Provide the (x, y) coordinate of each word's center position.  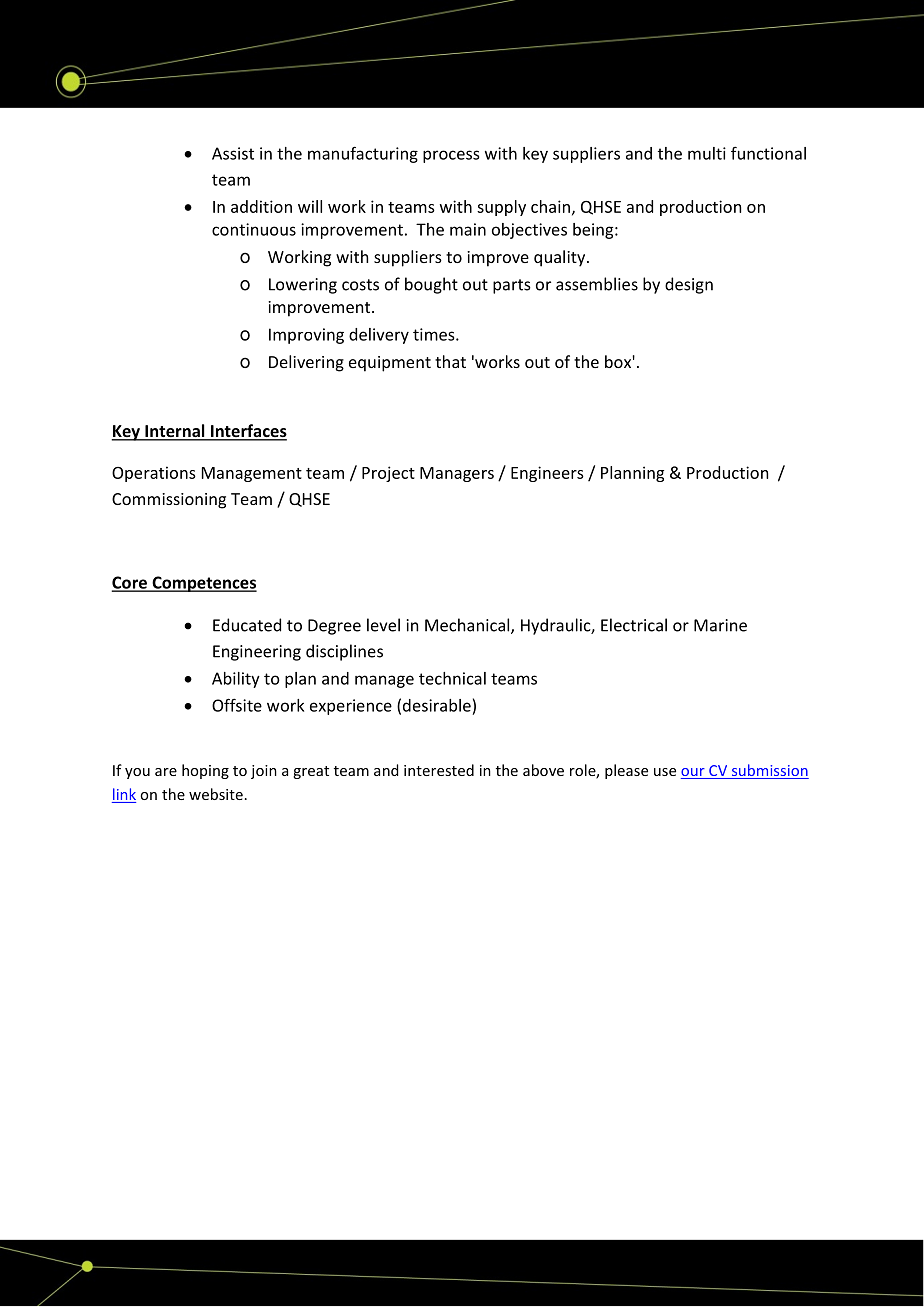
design (689, 285)
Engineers (547, 474)
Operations (154, 474)
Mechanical (468, 626)
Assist (233, 153)
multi (707, 153)
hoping (205, 771)
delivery (379, 336)
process (451, 156)
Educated (247, 625)
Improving (306, 336)
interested (439, 770)
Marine (720, 625)
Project (388, 474)
